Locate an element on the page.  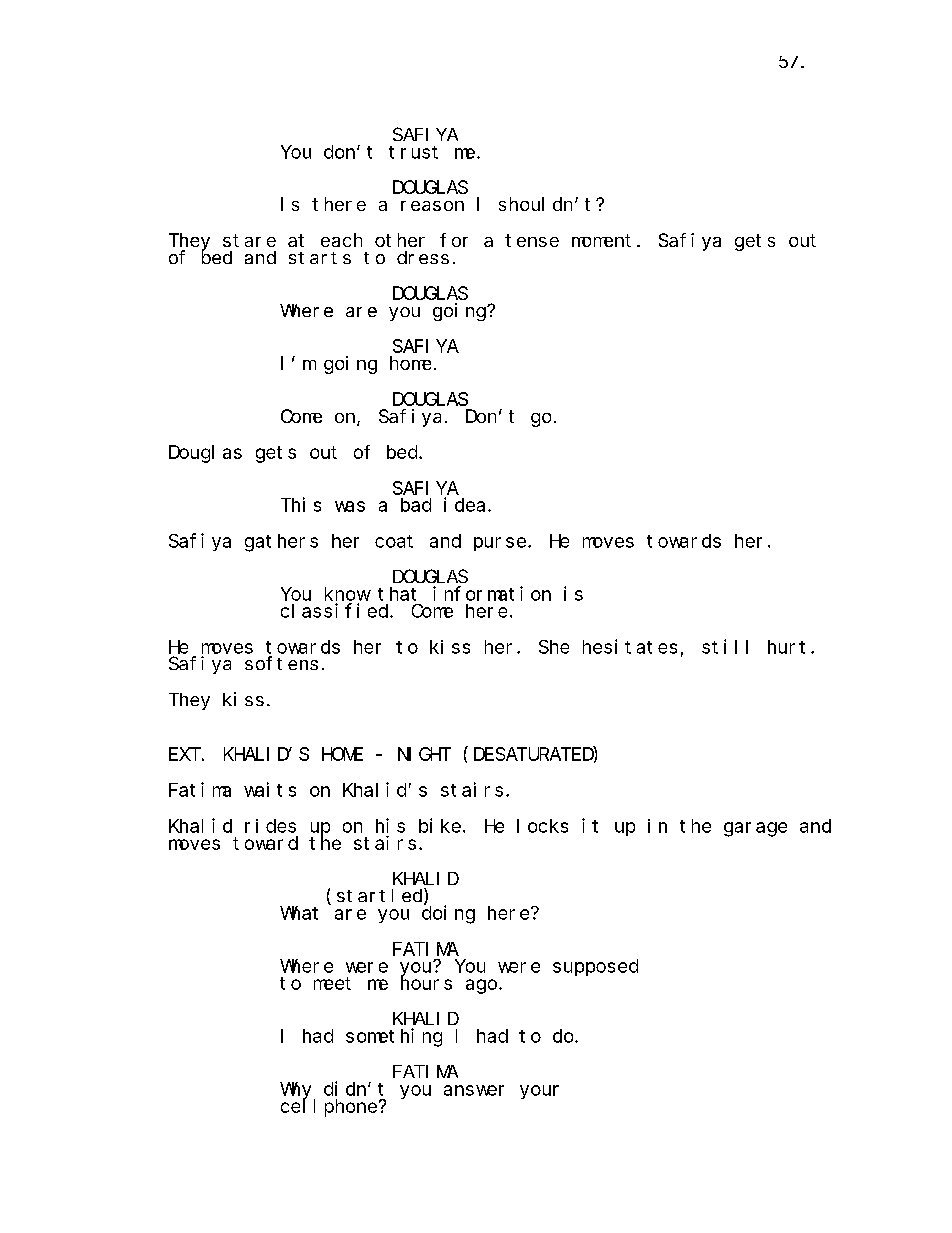
tense is located at coordinates (532, 240).
